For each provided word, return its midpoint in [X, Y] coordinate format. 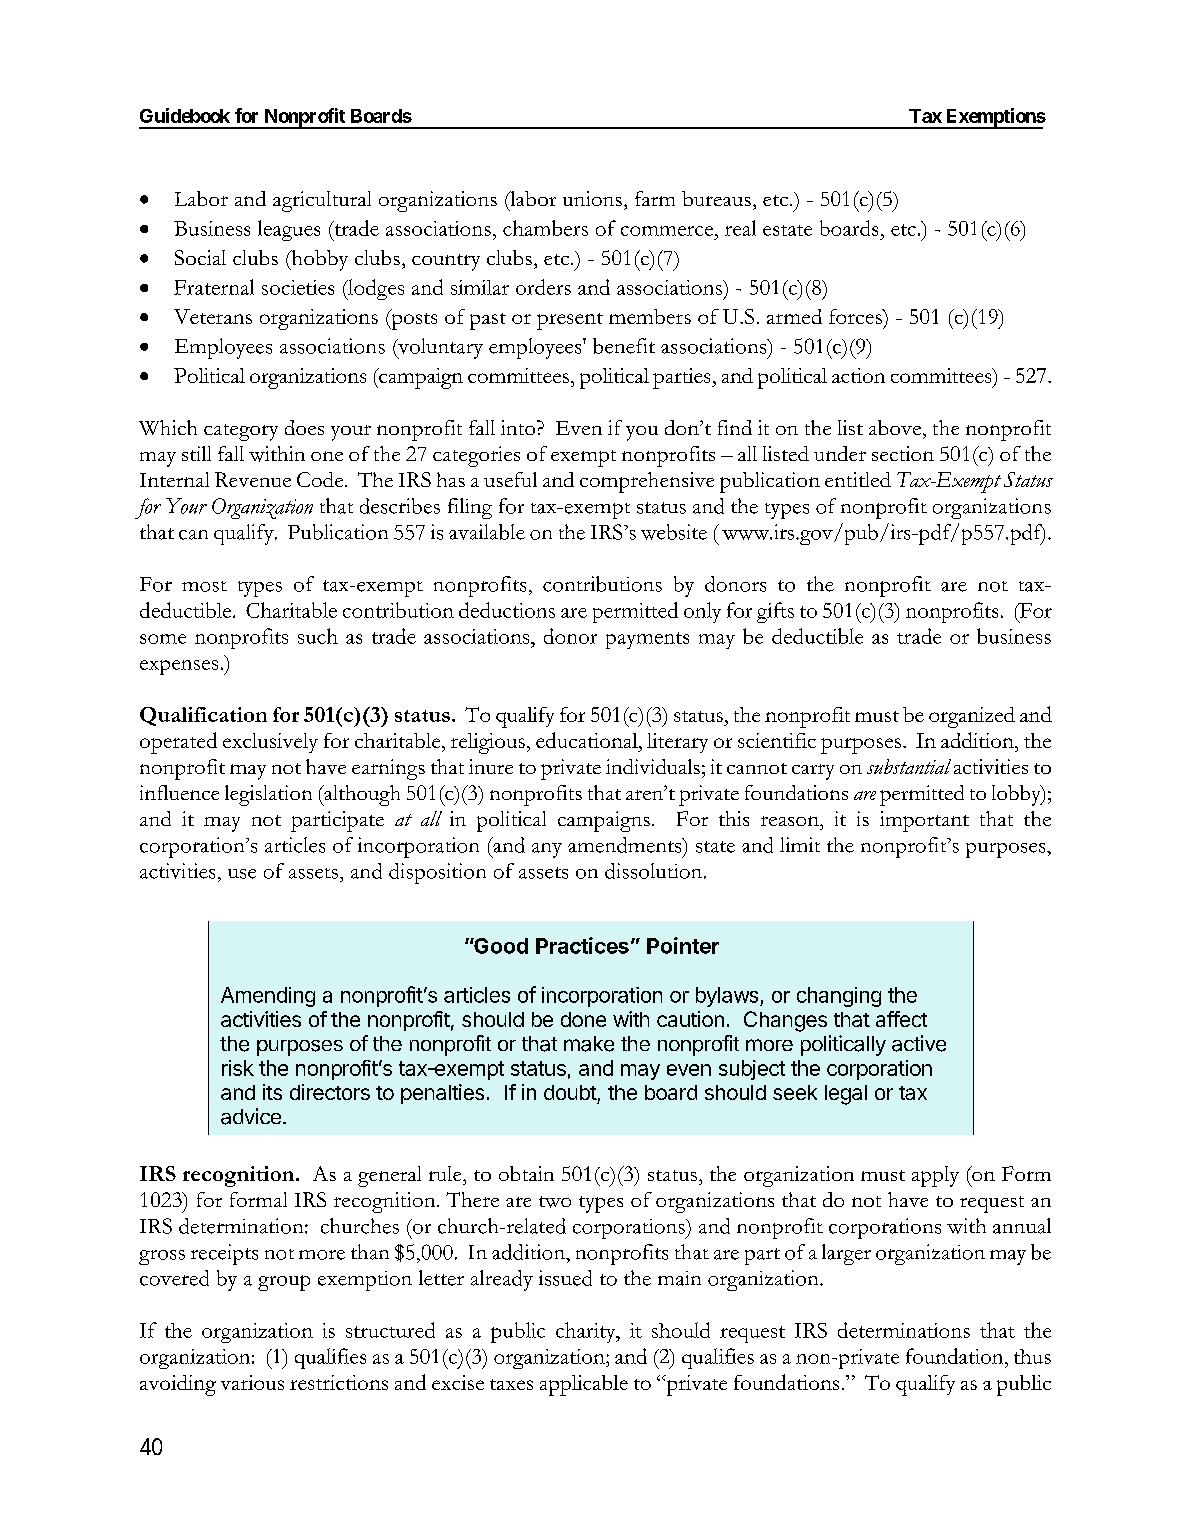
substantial [909, 766]
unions [592, 198]
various [252, 1382]
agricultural [322, 201]
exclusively [270, 743]
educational [588, 740]
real [740, 228]
